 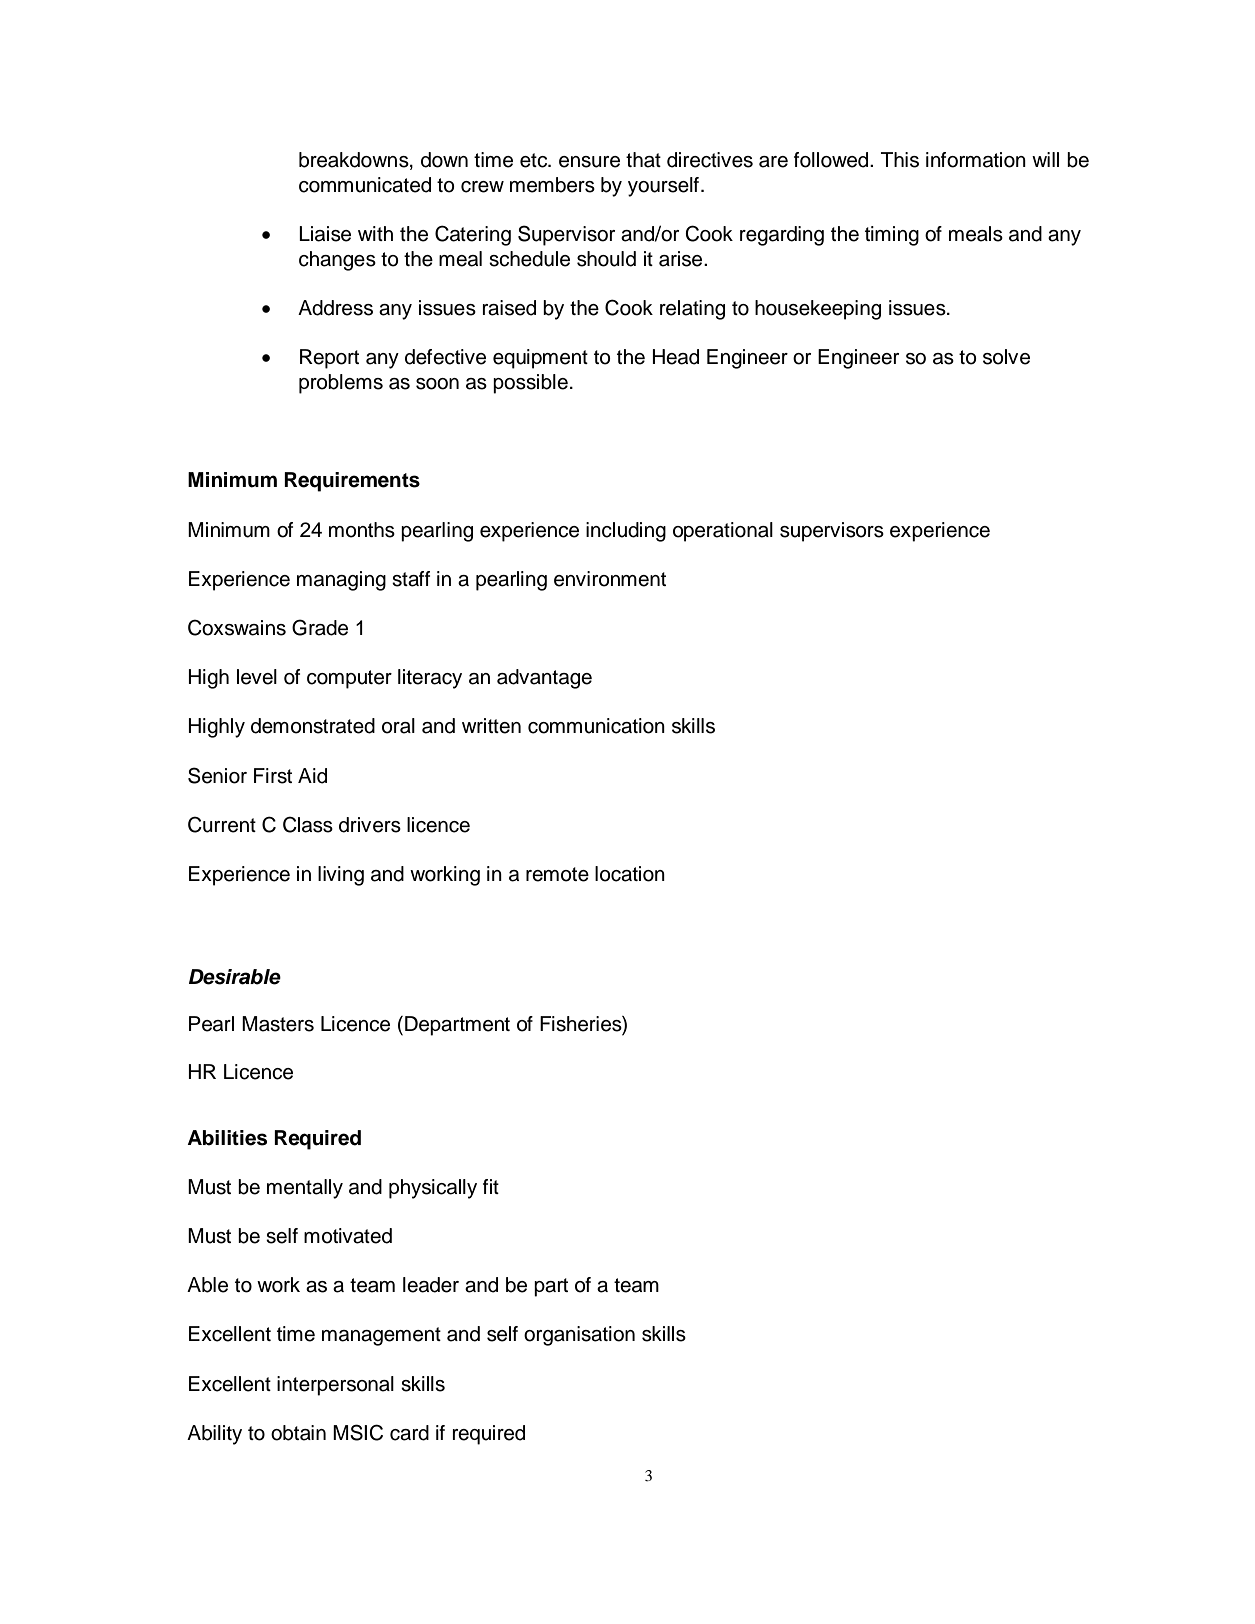 I want to click on card, so click(x=409, y=1433).
